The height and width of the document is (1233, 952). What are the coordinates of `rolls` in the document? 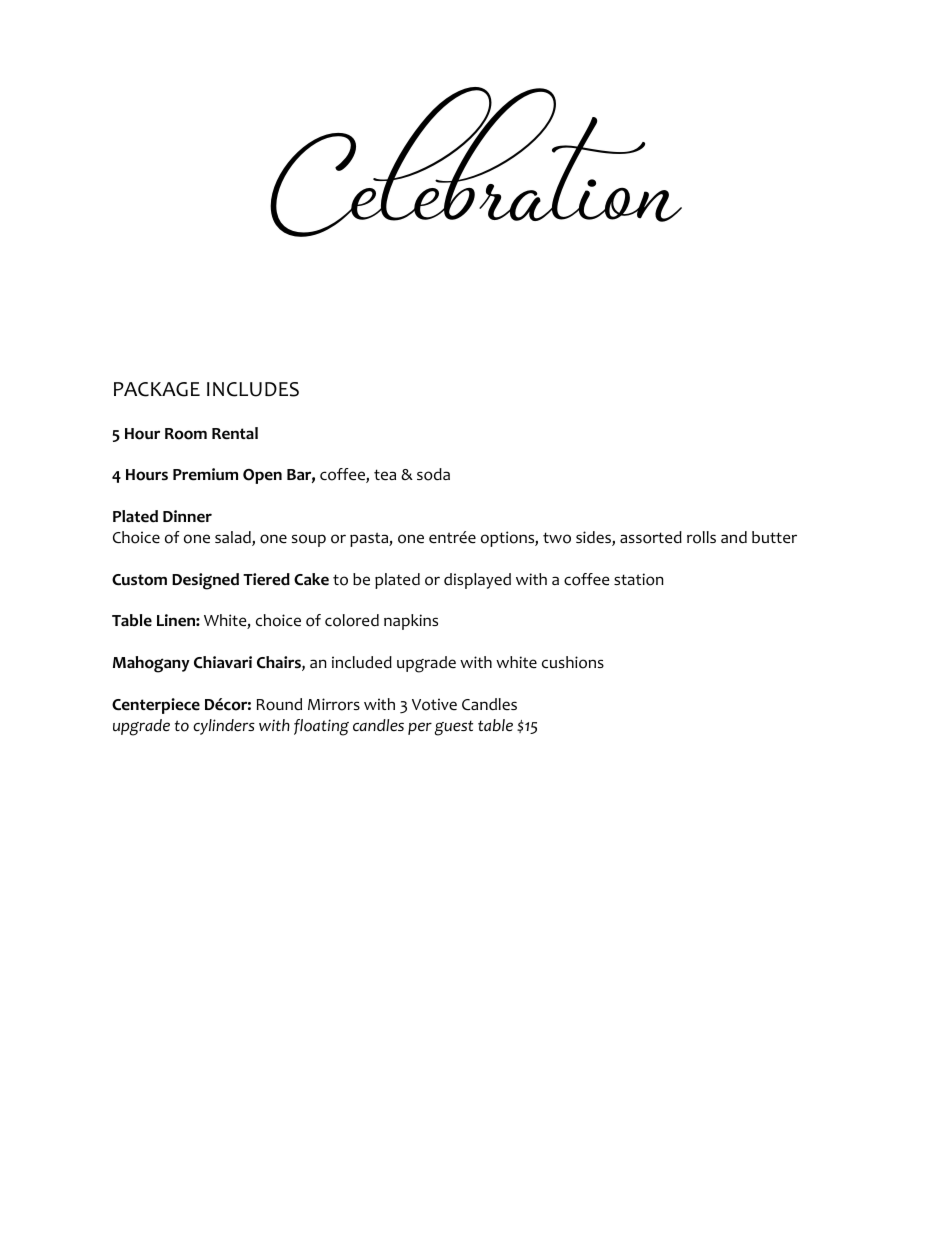 It's located at (701, 537).
